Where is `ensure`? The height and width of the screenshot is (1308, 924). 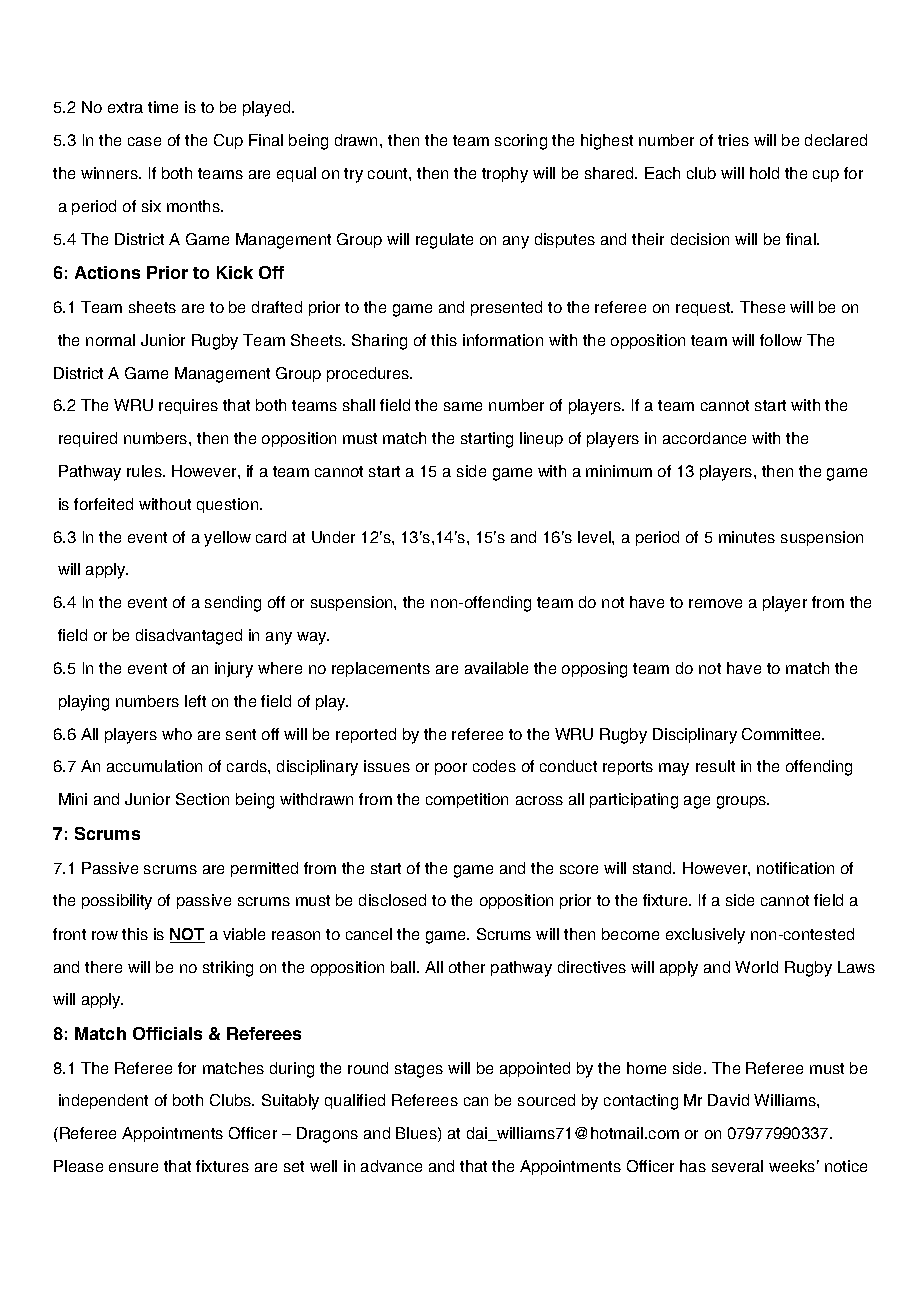
ensure is located at coordinates (133, 1167).
